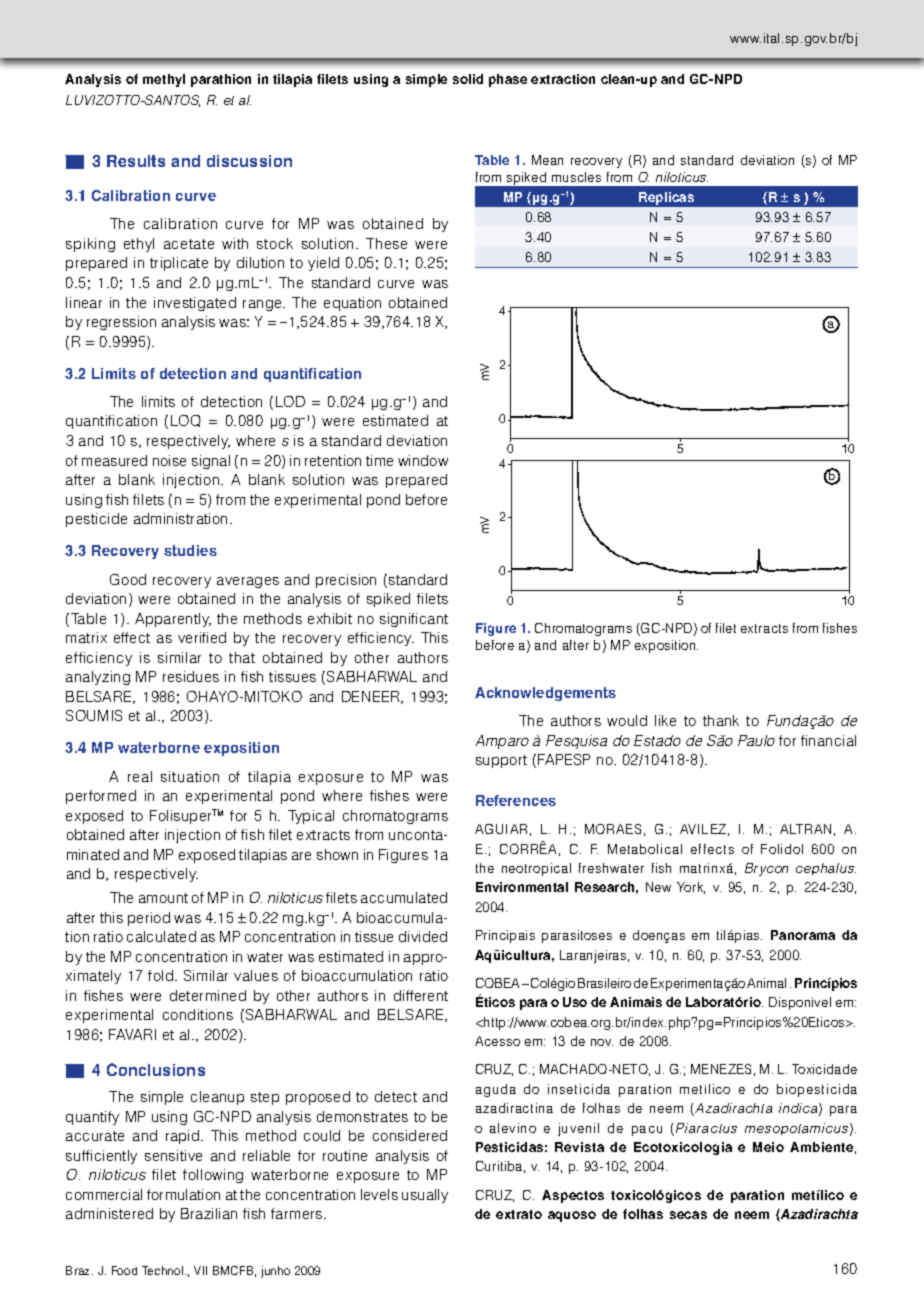  What do you see at coordinates (468, 79) in the screenshot?
I see `solid` at bounding box center [468, 79].
